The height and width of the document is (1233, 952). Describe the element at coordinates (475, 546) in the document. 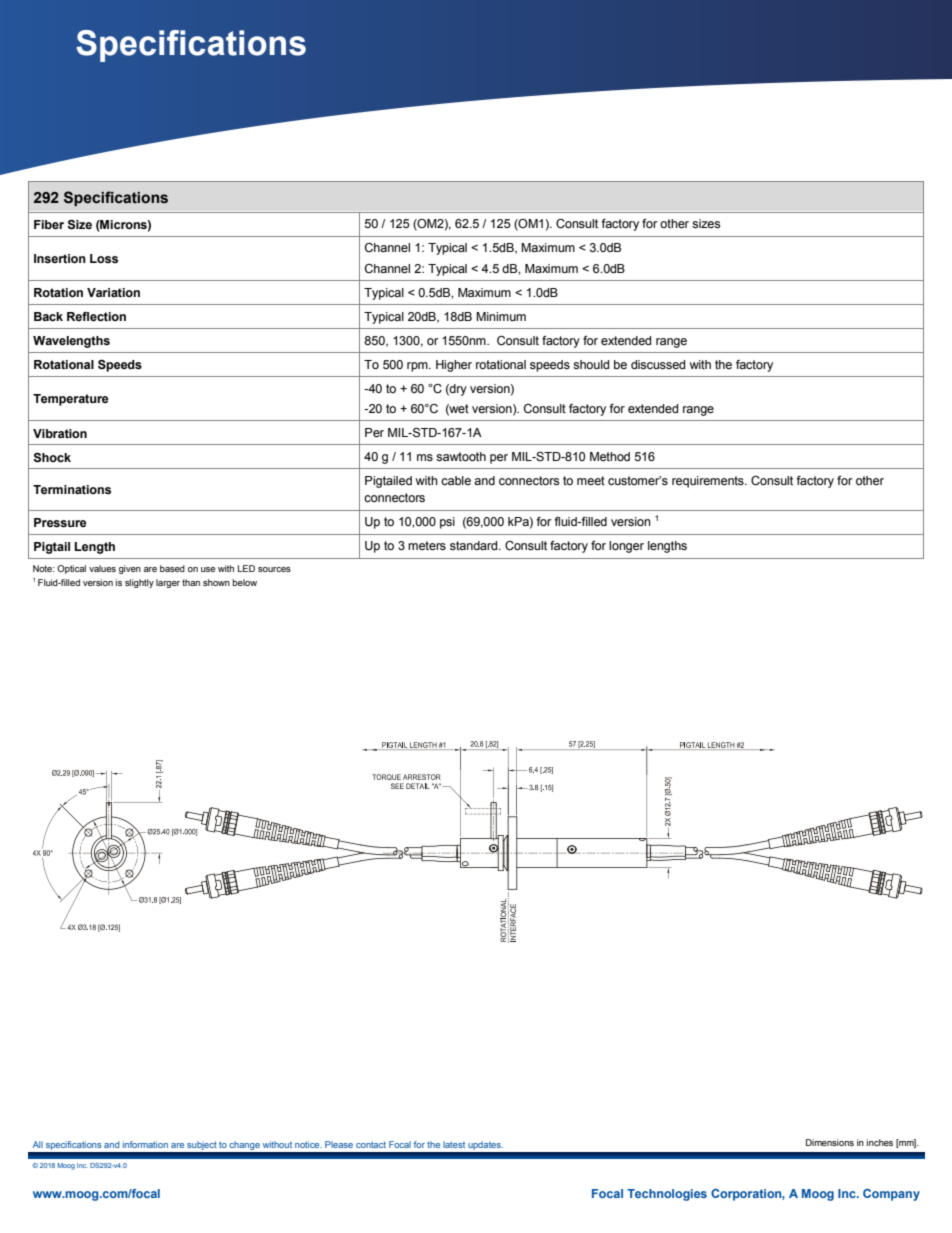

I see `standard` at that location.
